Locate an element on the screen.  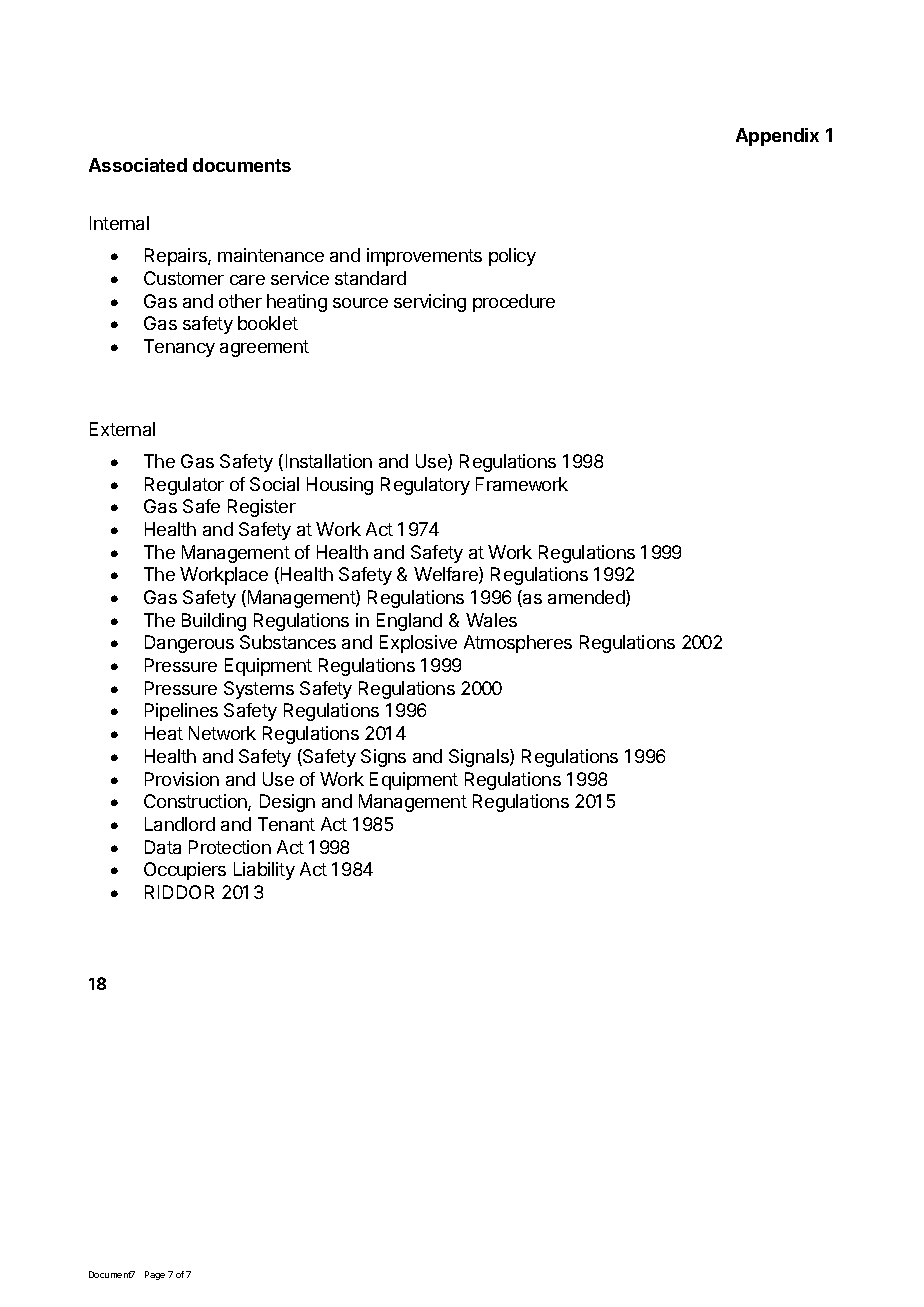
Liability is located at coordinates (264, 871).
